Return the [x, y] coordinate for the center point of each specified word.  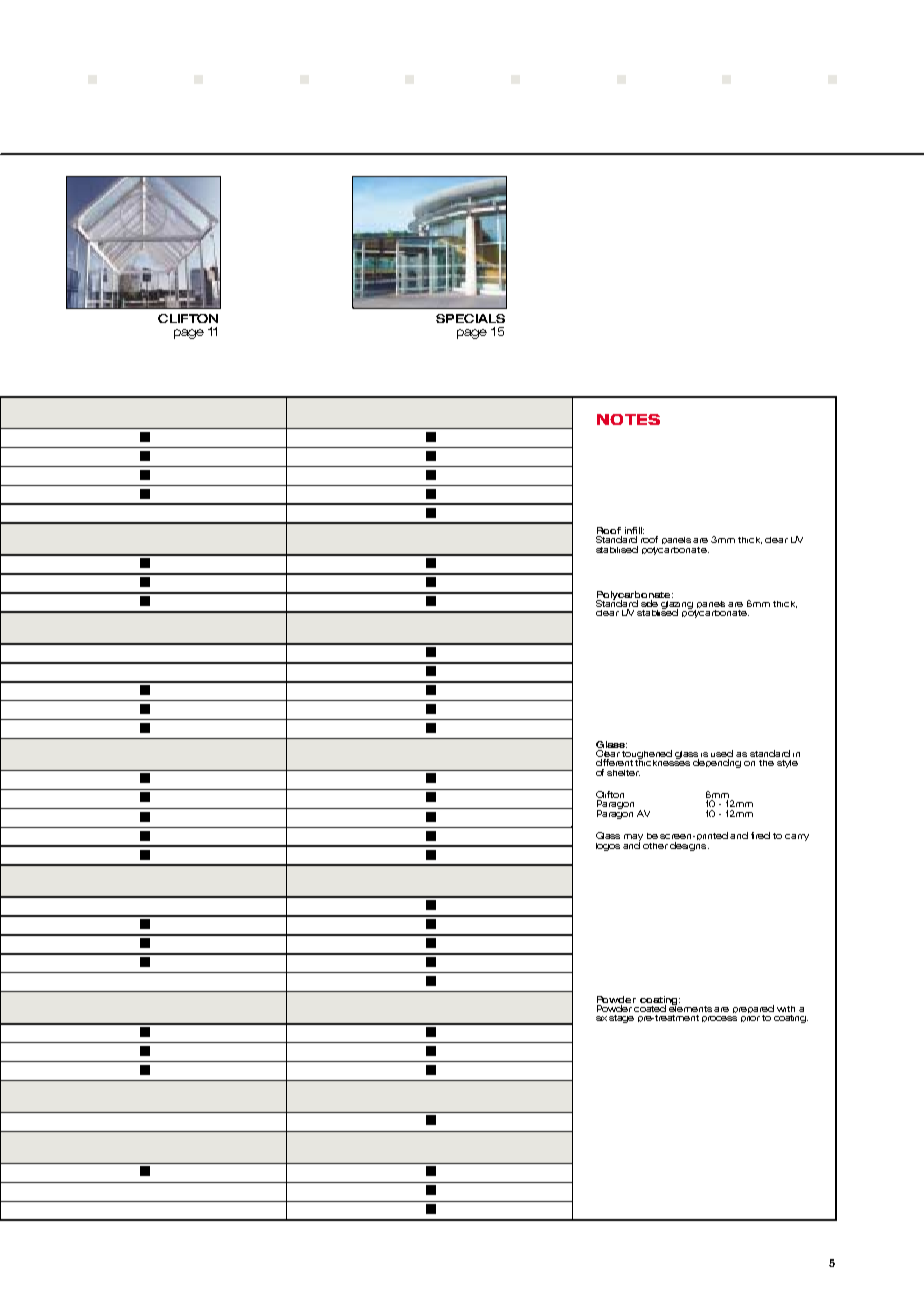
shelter [623, 773]
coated [650, 1008]
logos [608, 847]
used [722, 755]
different [614, 762]
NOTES [628, 419]
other [655, 846]
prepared [753, 1010]
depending [717, 763]
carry [797, 837]
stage [621, 1019]
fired [760, 835]
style [787, 764]
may [633, 839]
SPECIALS [470, 318]
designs [689, 845]
